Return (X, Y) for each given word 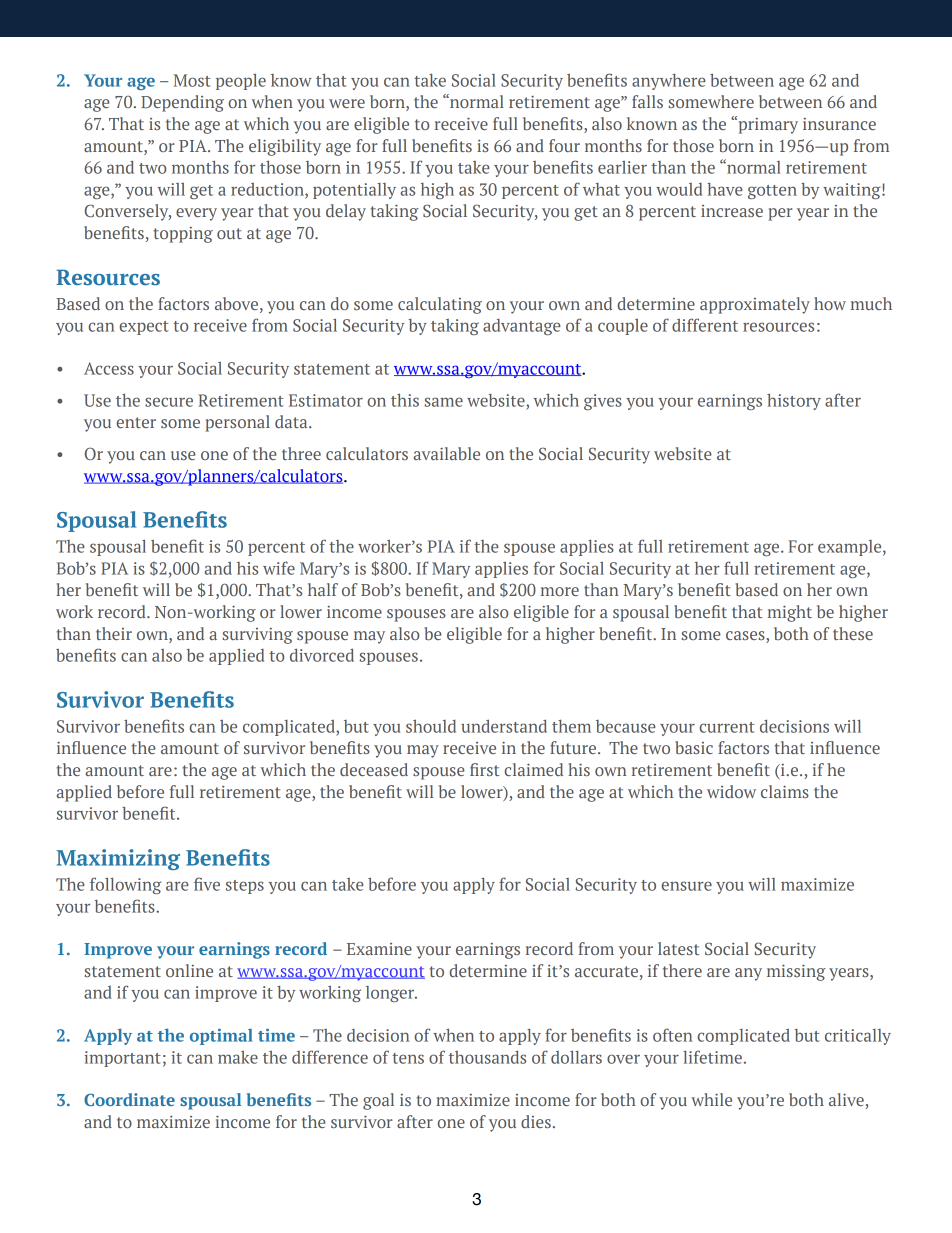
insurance (839, 124)
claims (785, 791)
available (446, 453)
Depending (182, 103)
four (564, 145)
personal (237, 423)
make (238, 1057)
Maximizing (118, 859)
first (485, 769)
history (794, 401)
